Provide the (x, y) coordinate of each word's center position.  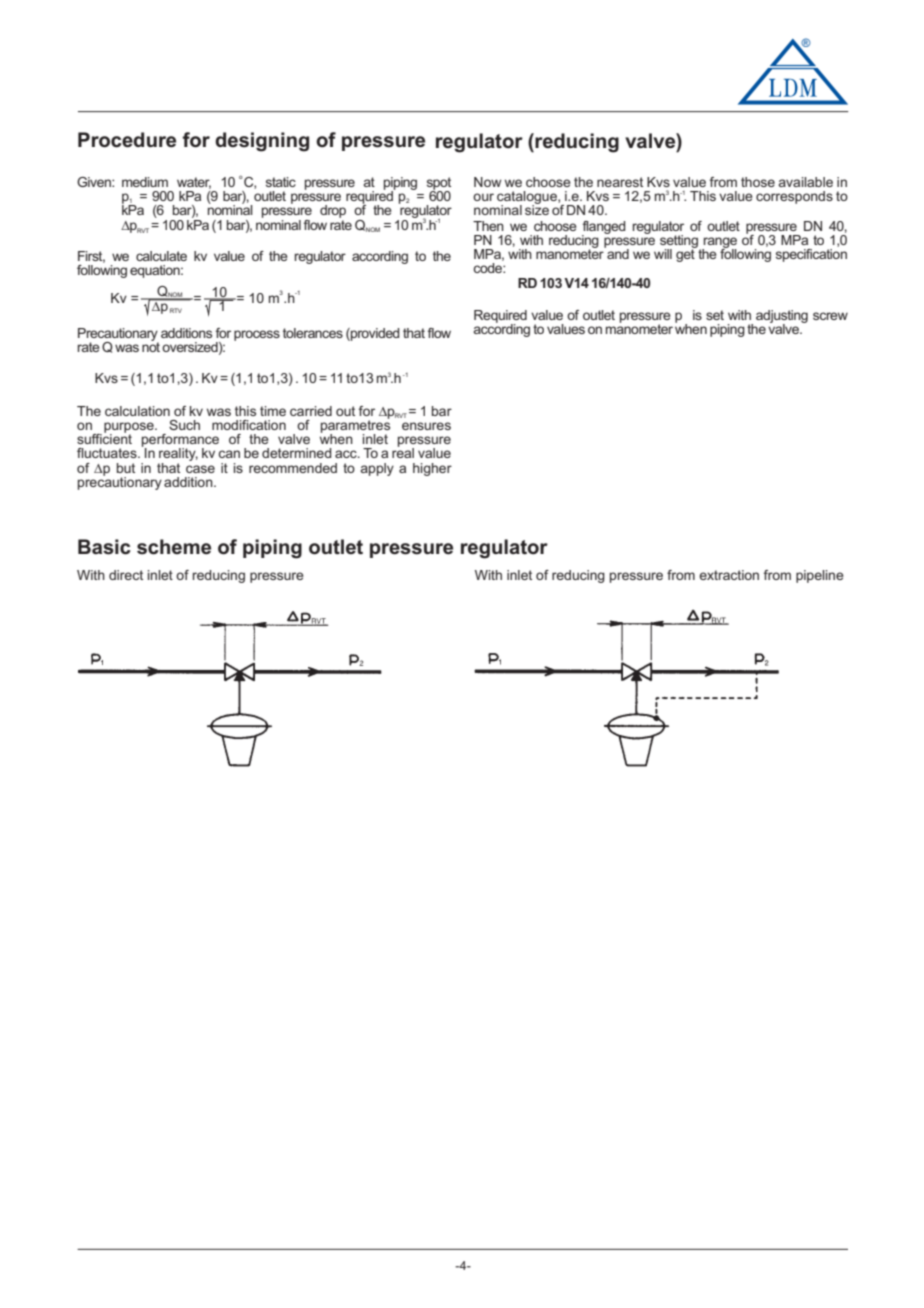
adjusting (782, 317)
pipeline (820, 576)
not (151, 346)
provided (374, 334)
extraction (729, 575)
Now (487, 182)
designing (262, 142)
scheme (174, 547)
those (758, 182)
